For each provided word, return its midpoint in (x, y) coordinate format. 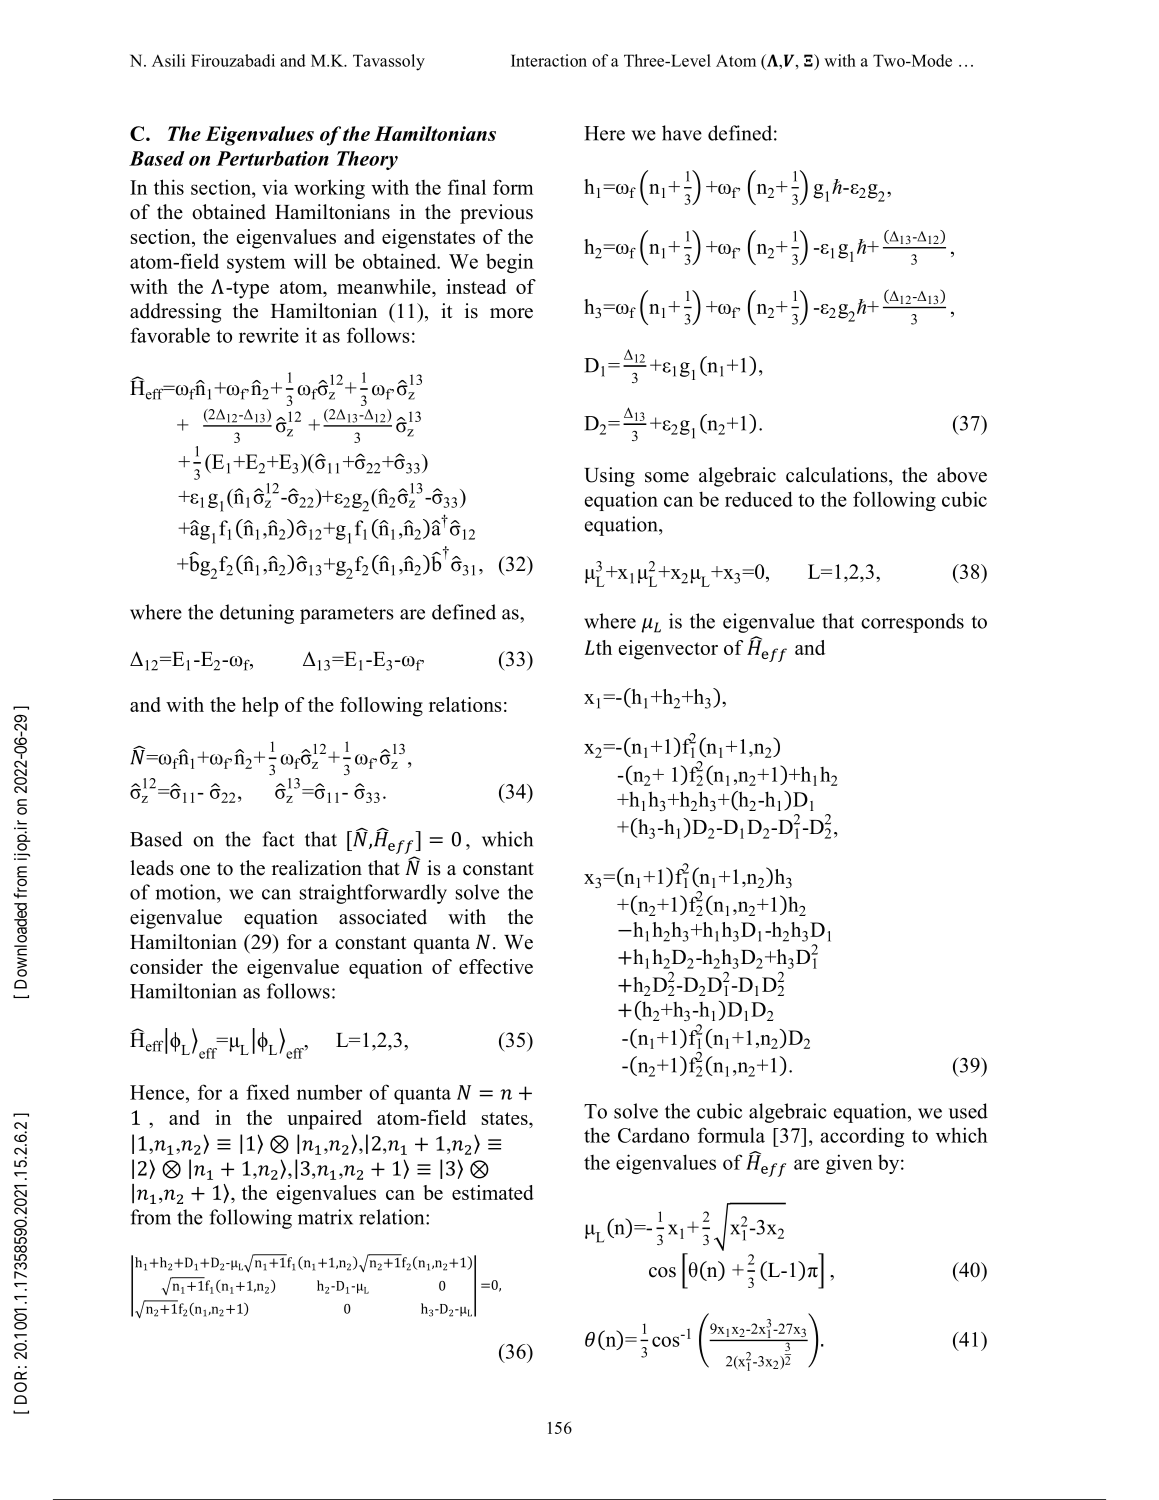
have (682, 133)
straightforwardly (373, 894)
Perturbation (272, 158)
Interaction (549, 60)
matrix (325, 1217)
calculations (838, 475)
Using (609, 477)
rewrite (269, 335)
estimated (493, 1192)
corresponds (912, 623)
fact (278, 839)
